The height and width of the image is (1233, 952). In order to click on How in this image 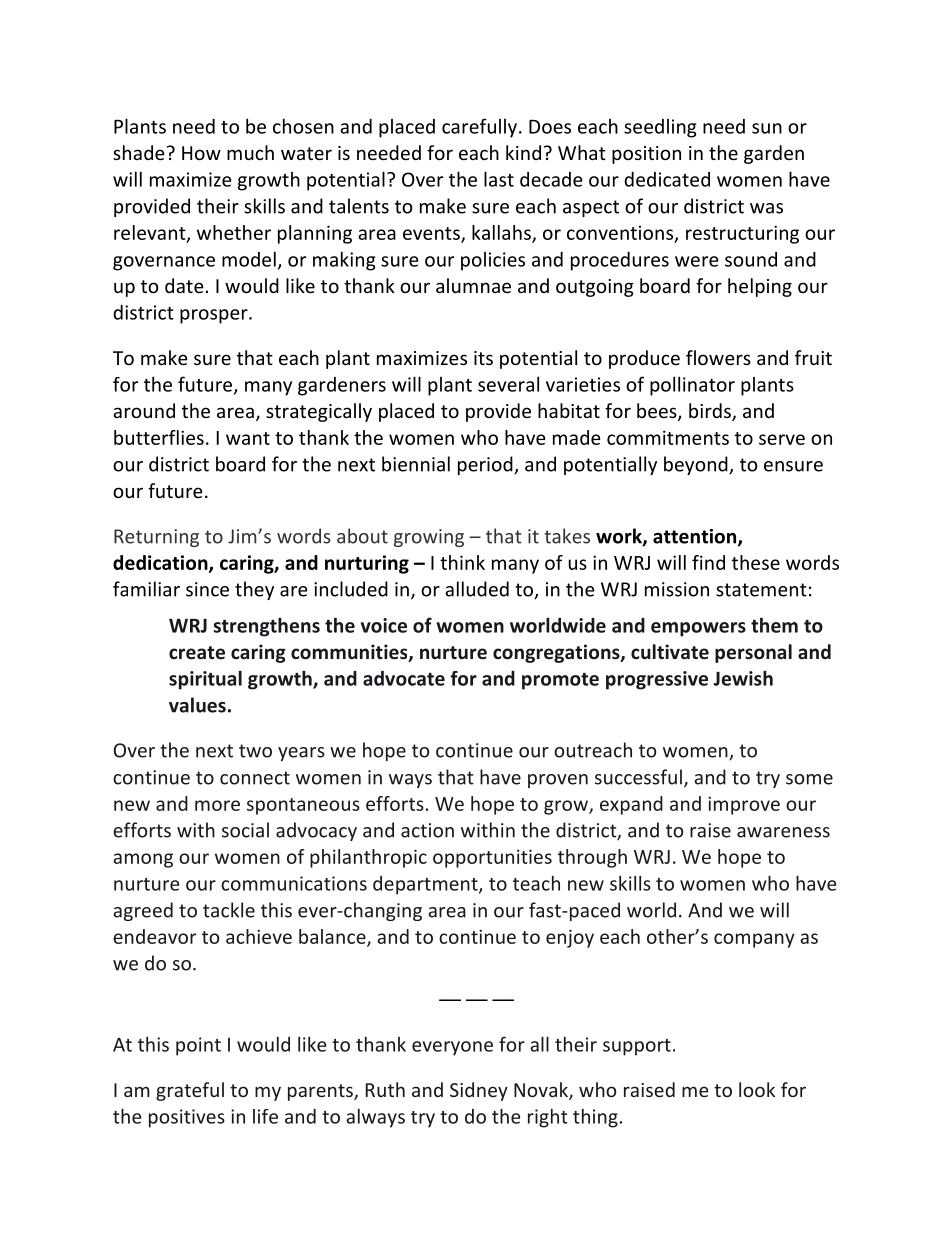, I will do `click(201, 153)`.
